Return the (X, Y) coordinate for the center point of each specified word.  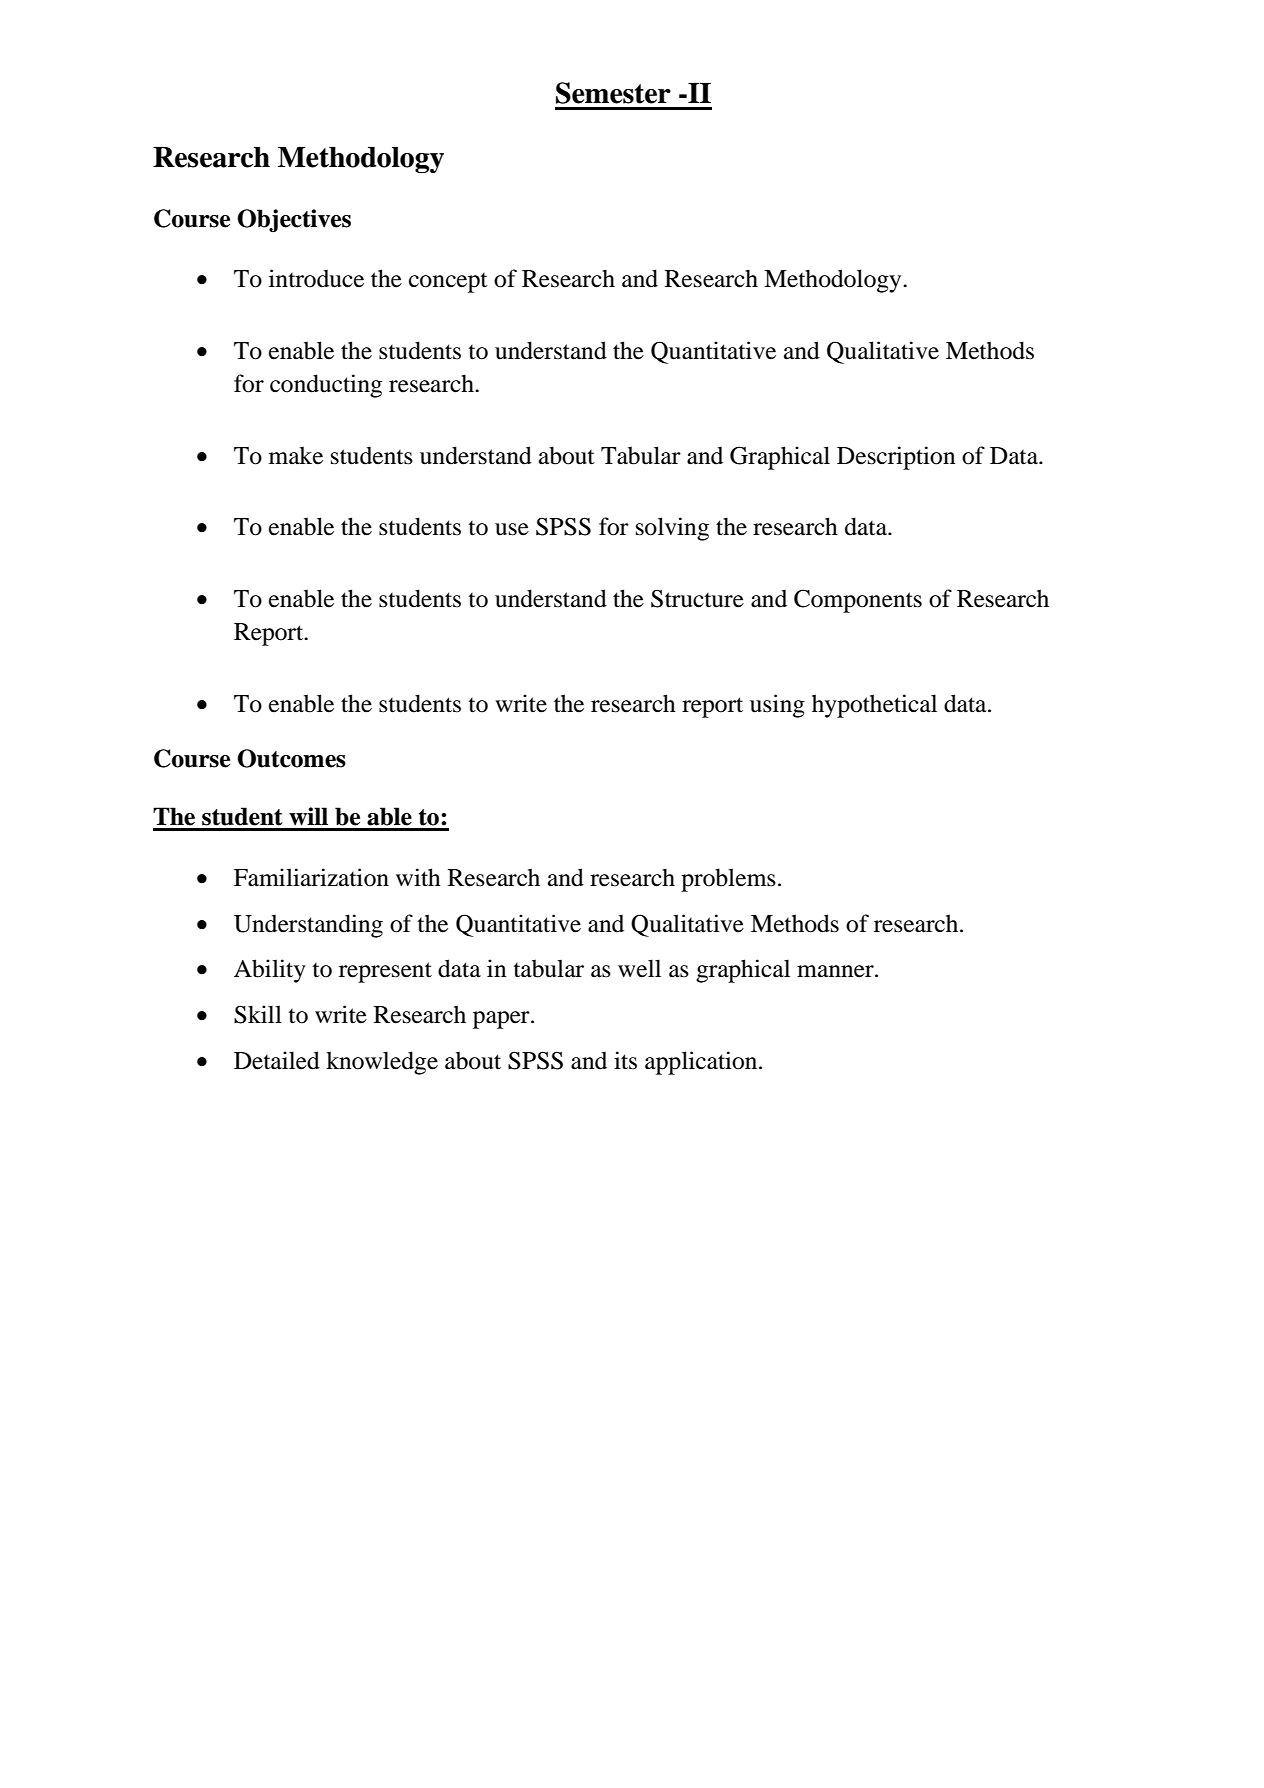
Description (896, 458)
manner (836, 971)
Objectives (294, 220)
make (296, 455)
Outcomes (291, 758)
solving (672, 529)
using (777, 706)
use (512, 529)
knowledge (382, 1063)
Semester (613, 93)
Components (858, 601)
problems (728, 880)
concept (448, 283)
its (625, 1060)
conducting (326, 386)
